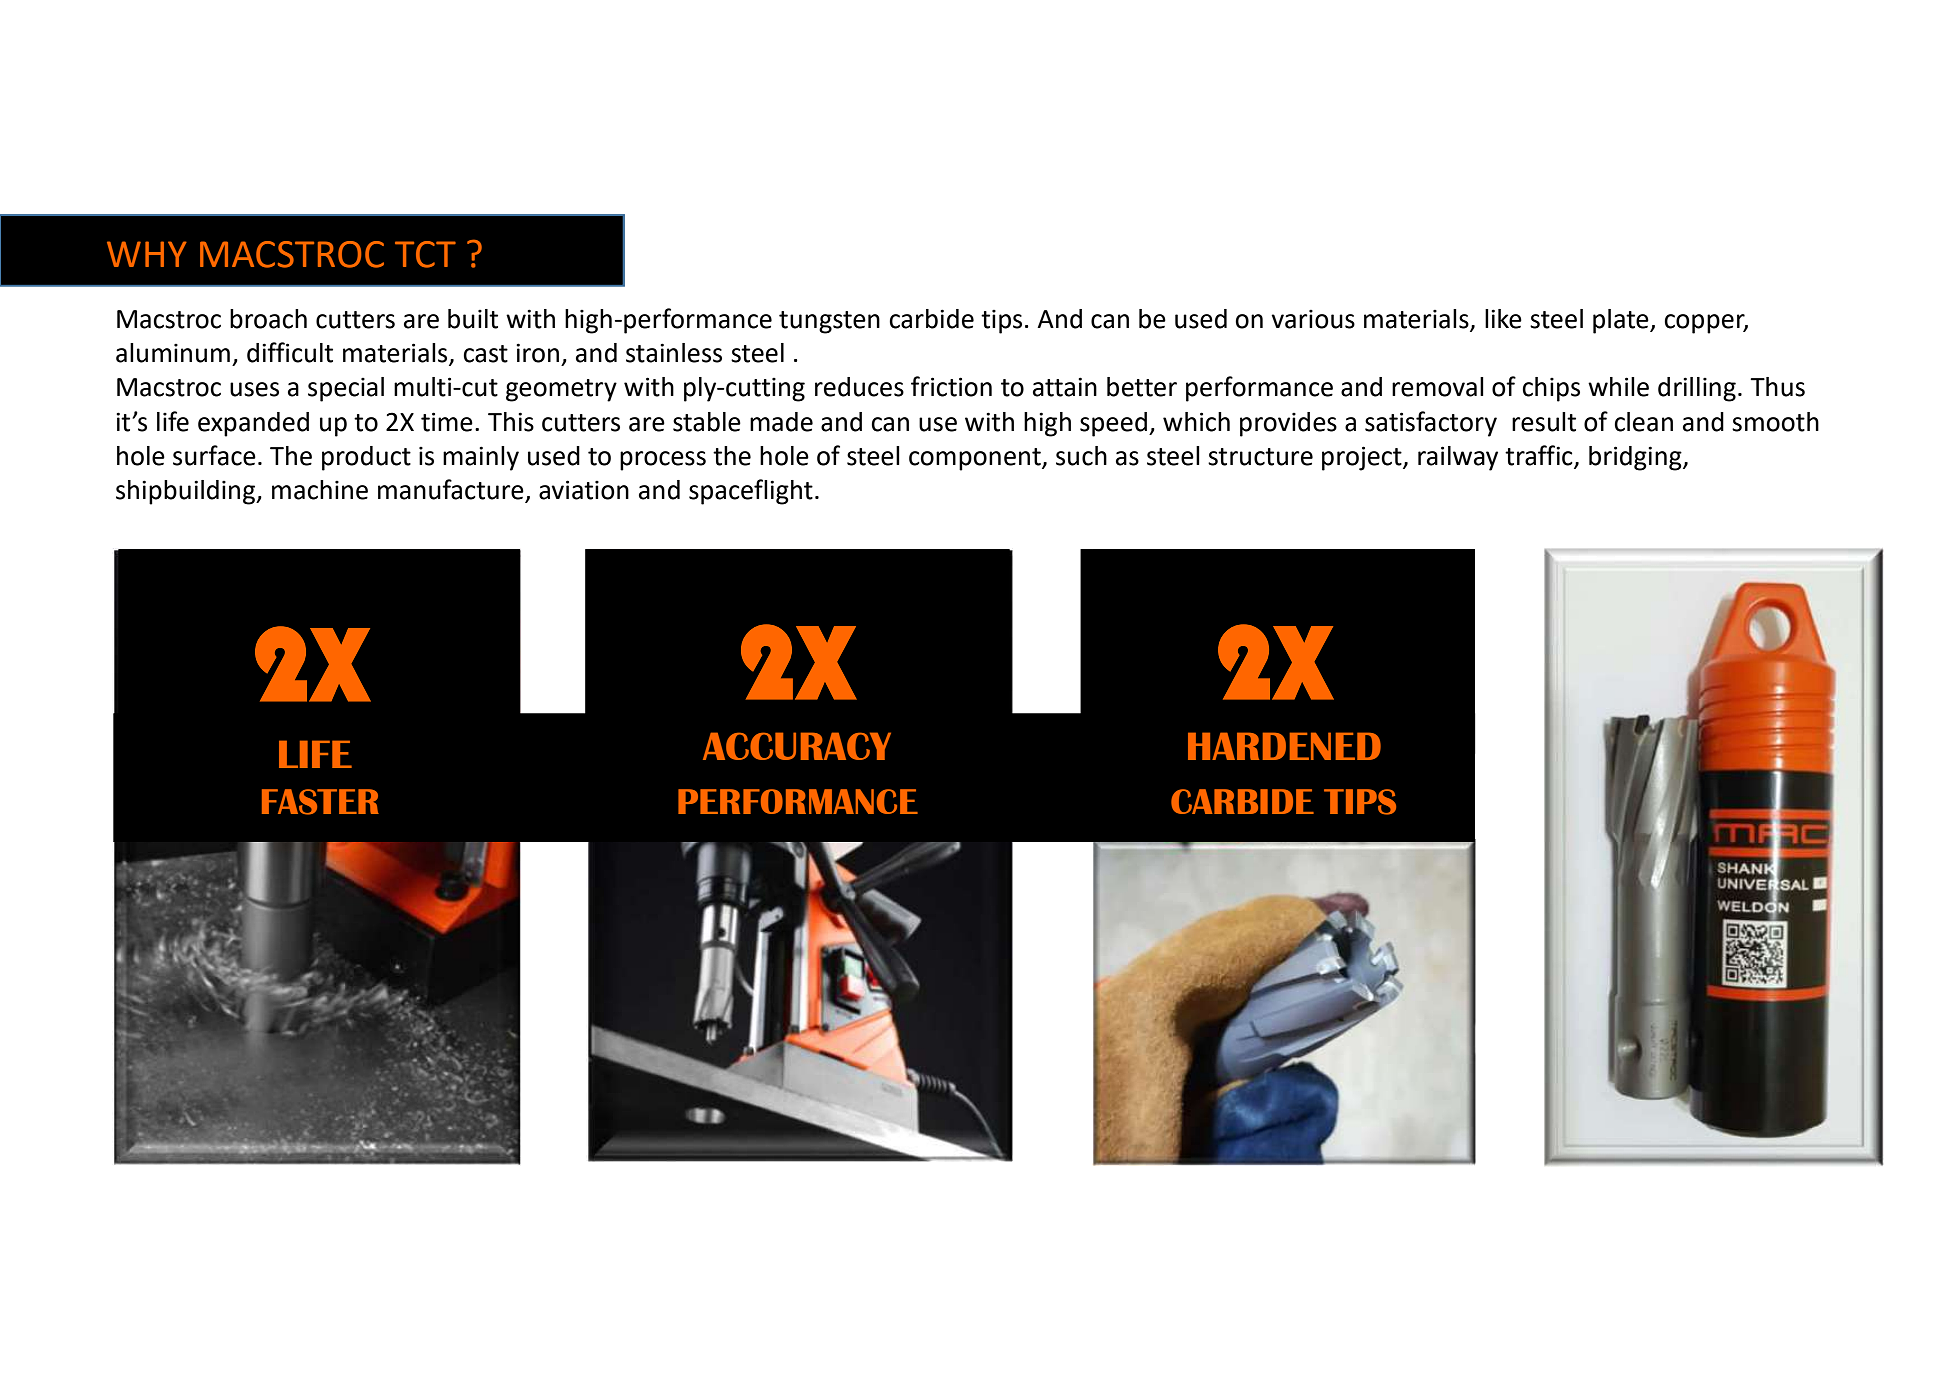  Describe the element at coordinates (951, 386) in the screenshot. I see `friction` at that location.
